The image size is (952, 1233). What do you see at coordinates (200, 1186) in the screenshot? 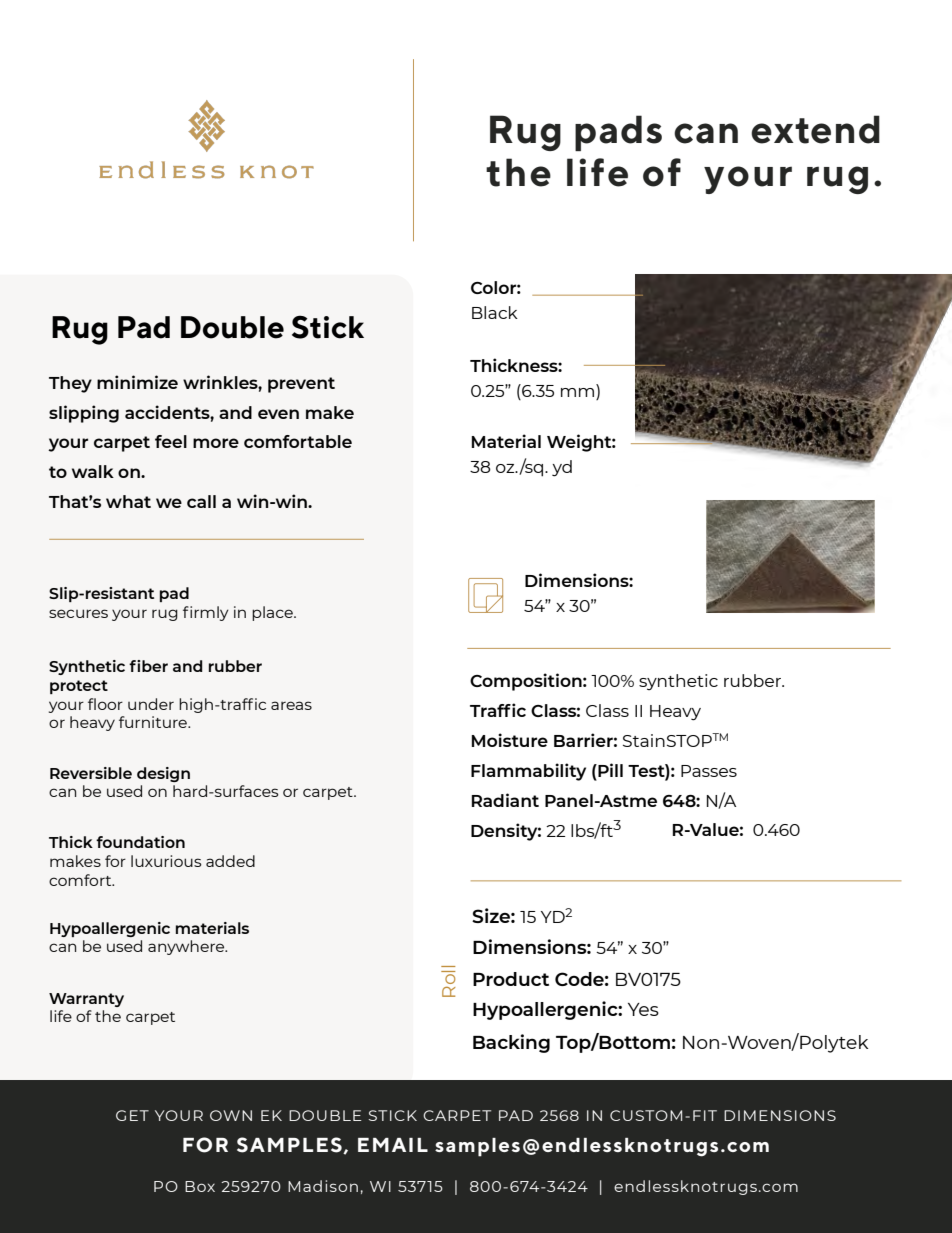
I see `Box` at bounding box center [200, 1186].
